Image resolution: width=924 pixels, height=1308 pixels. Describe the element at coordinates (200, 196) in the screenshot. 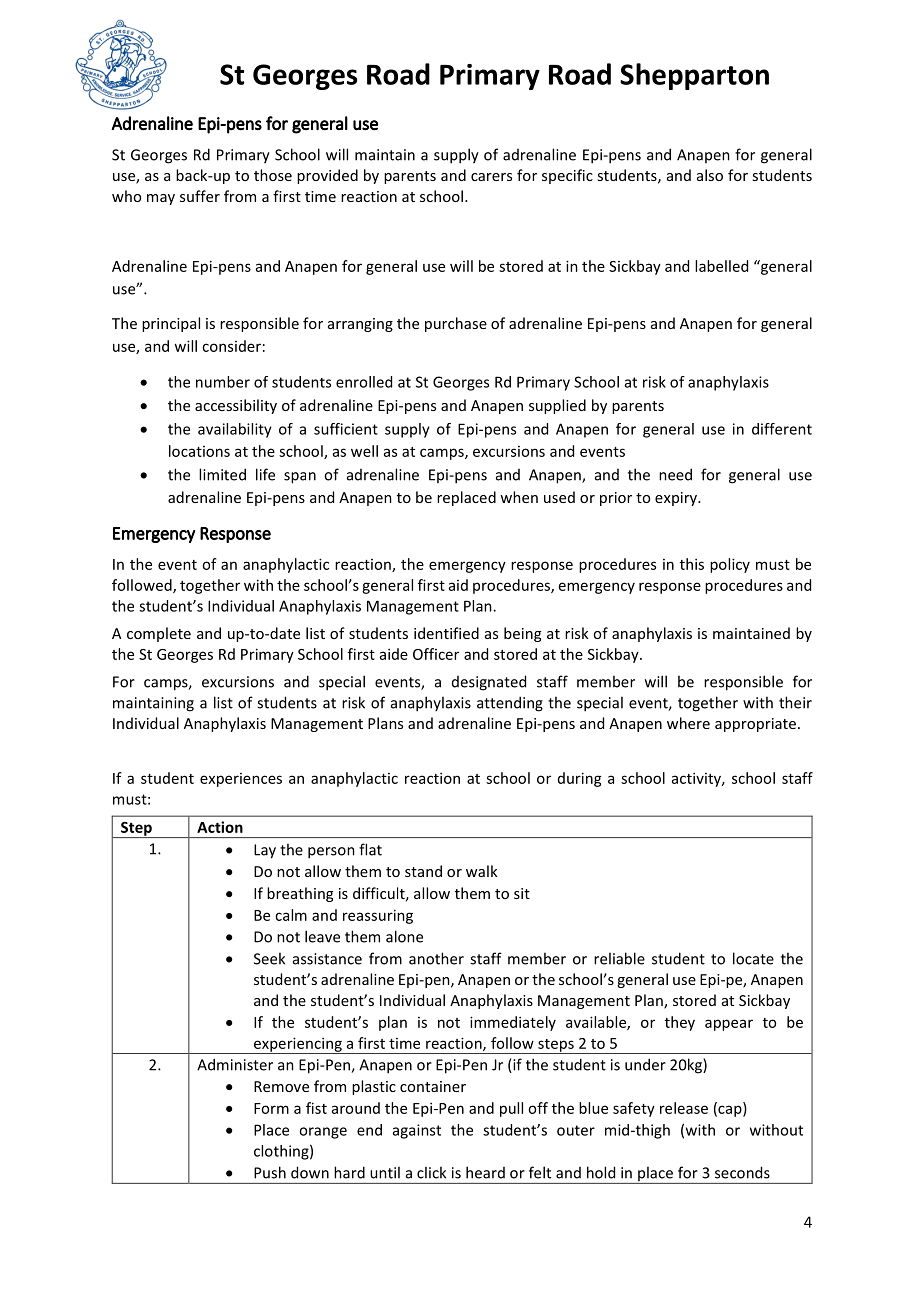

I see `suffer` at that location.
